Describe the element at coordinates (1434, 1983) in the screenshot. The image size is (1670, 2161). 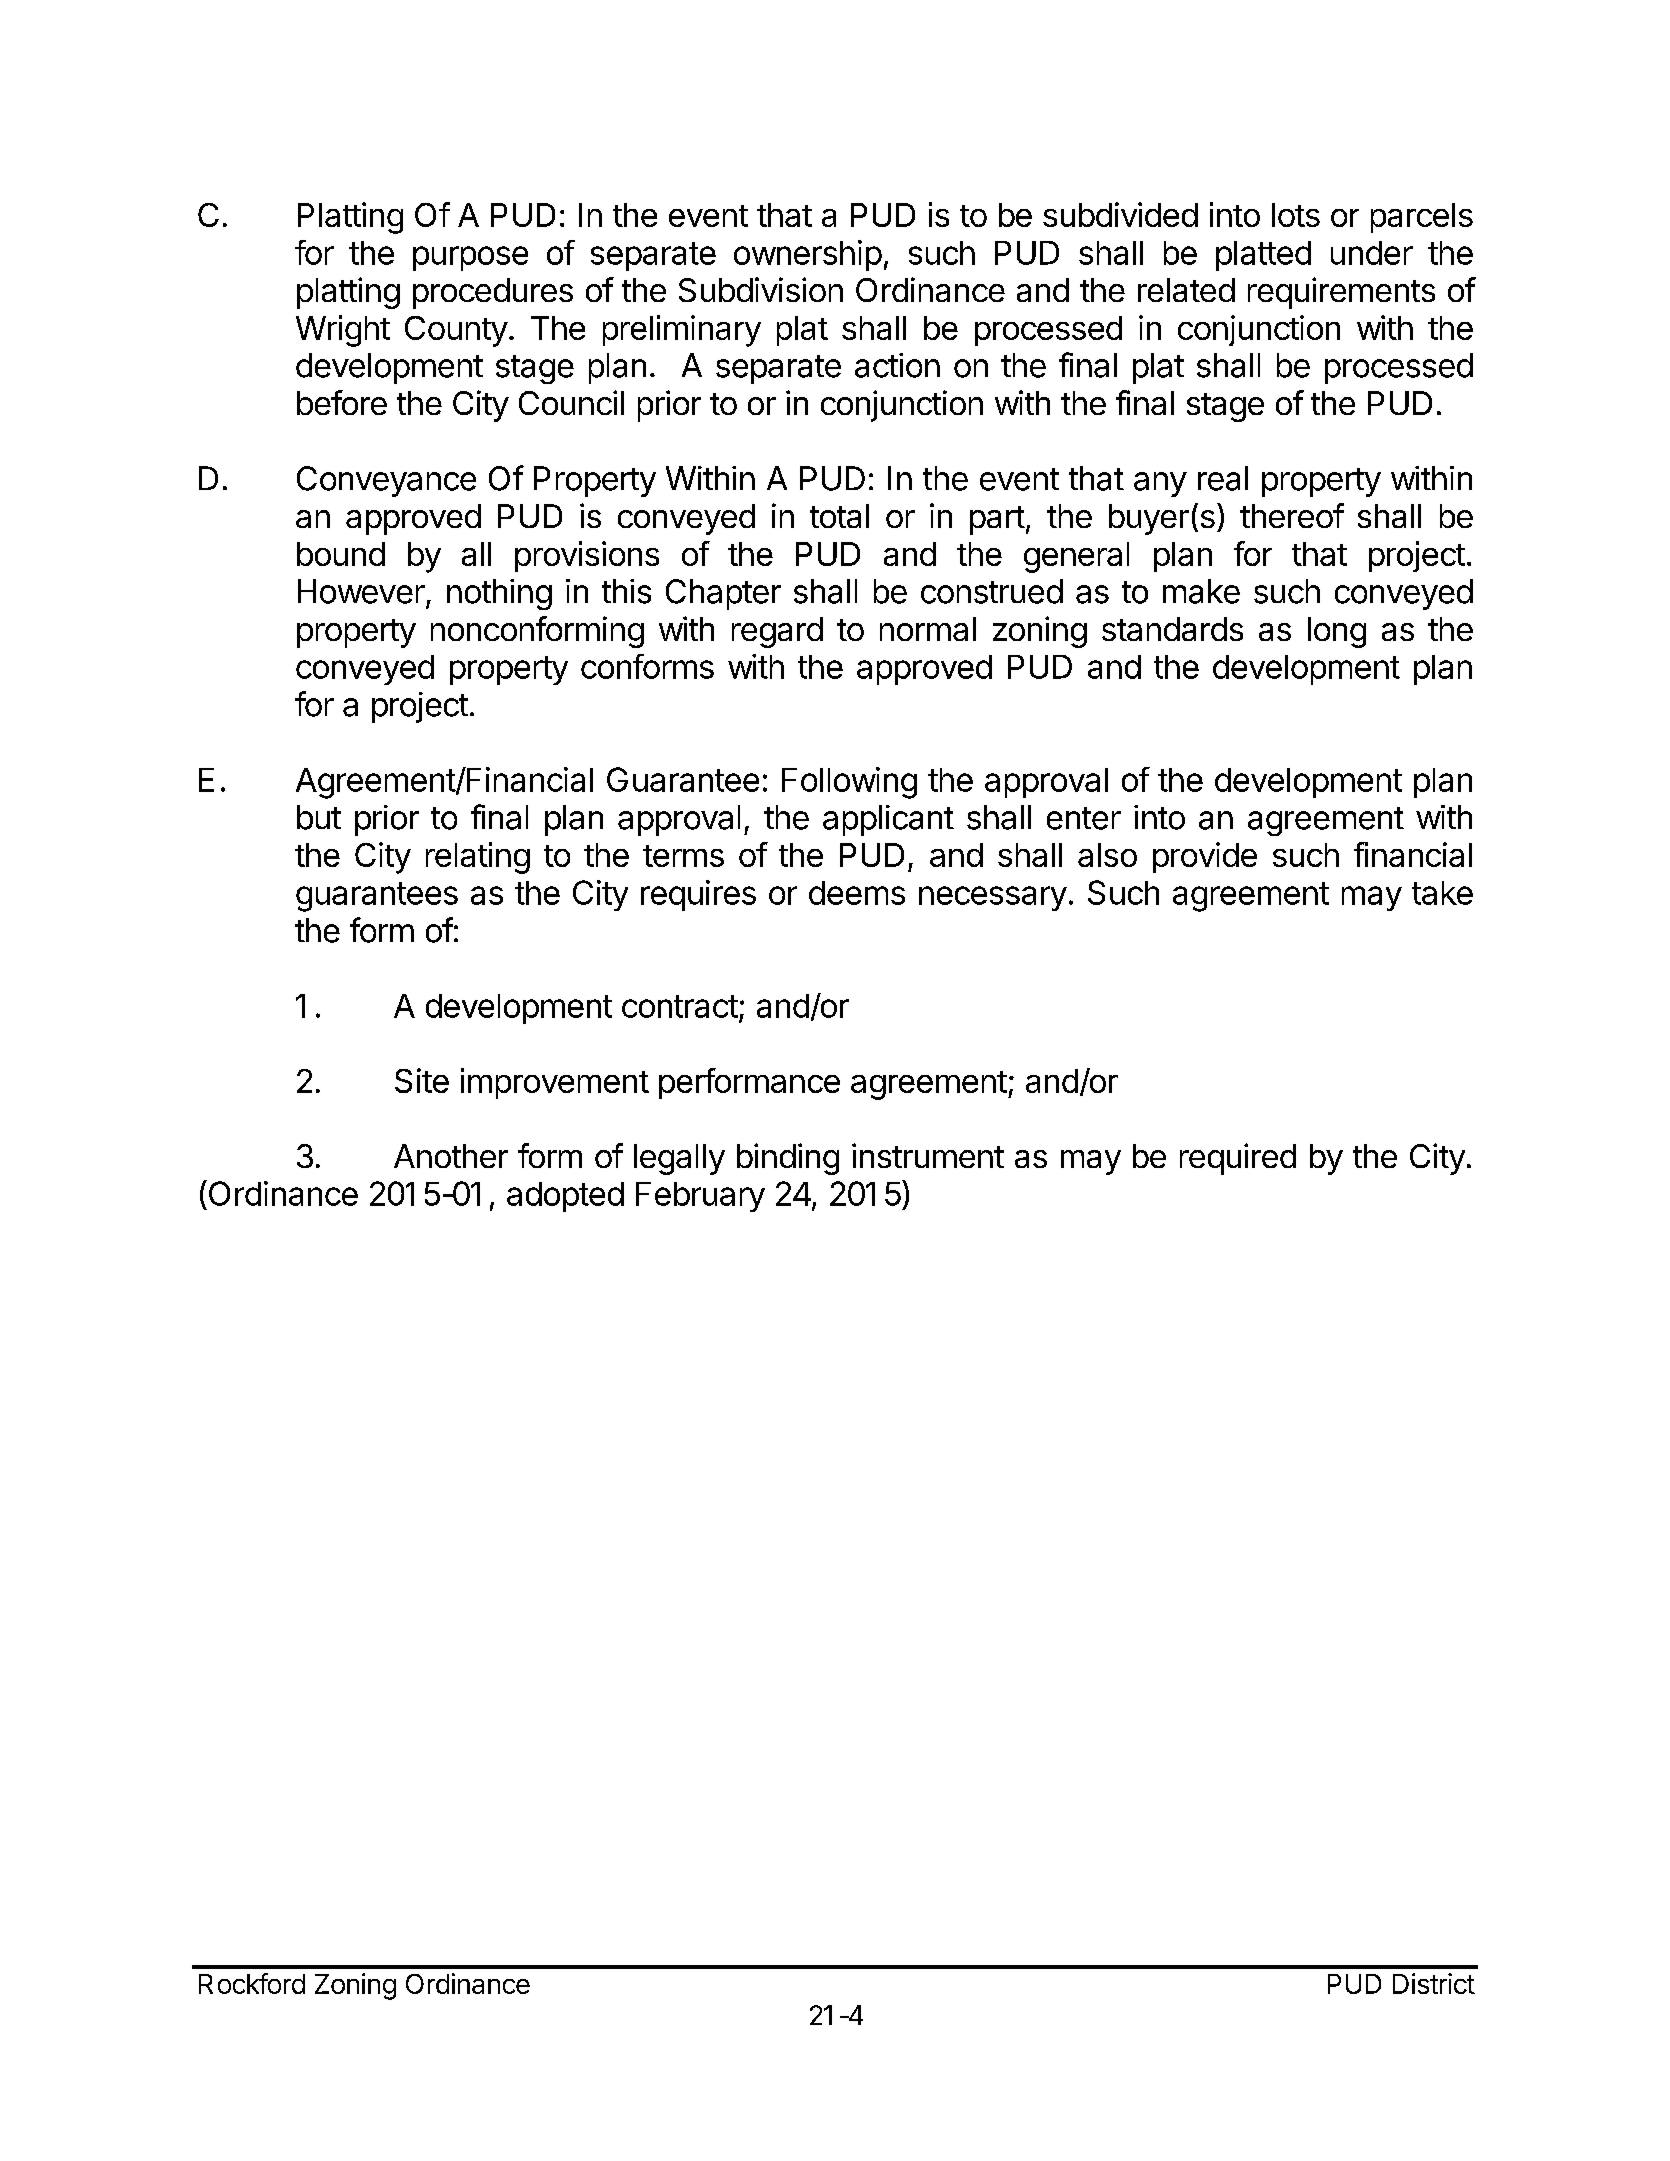
I see `District` at that location.
